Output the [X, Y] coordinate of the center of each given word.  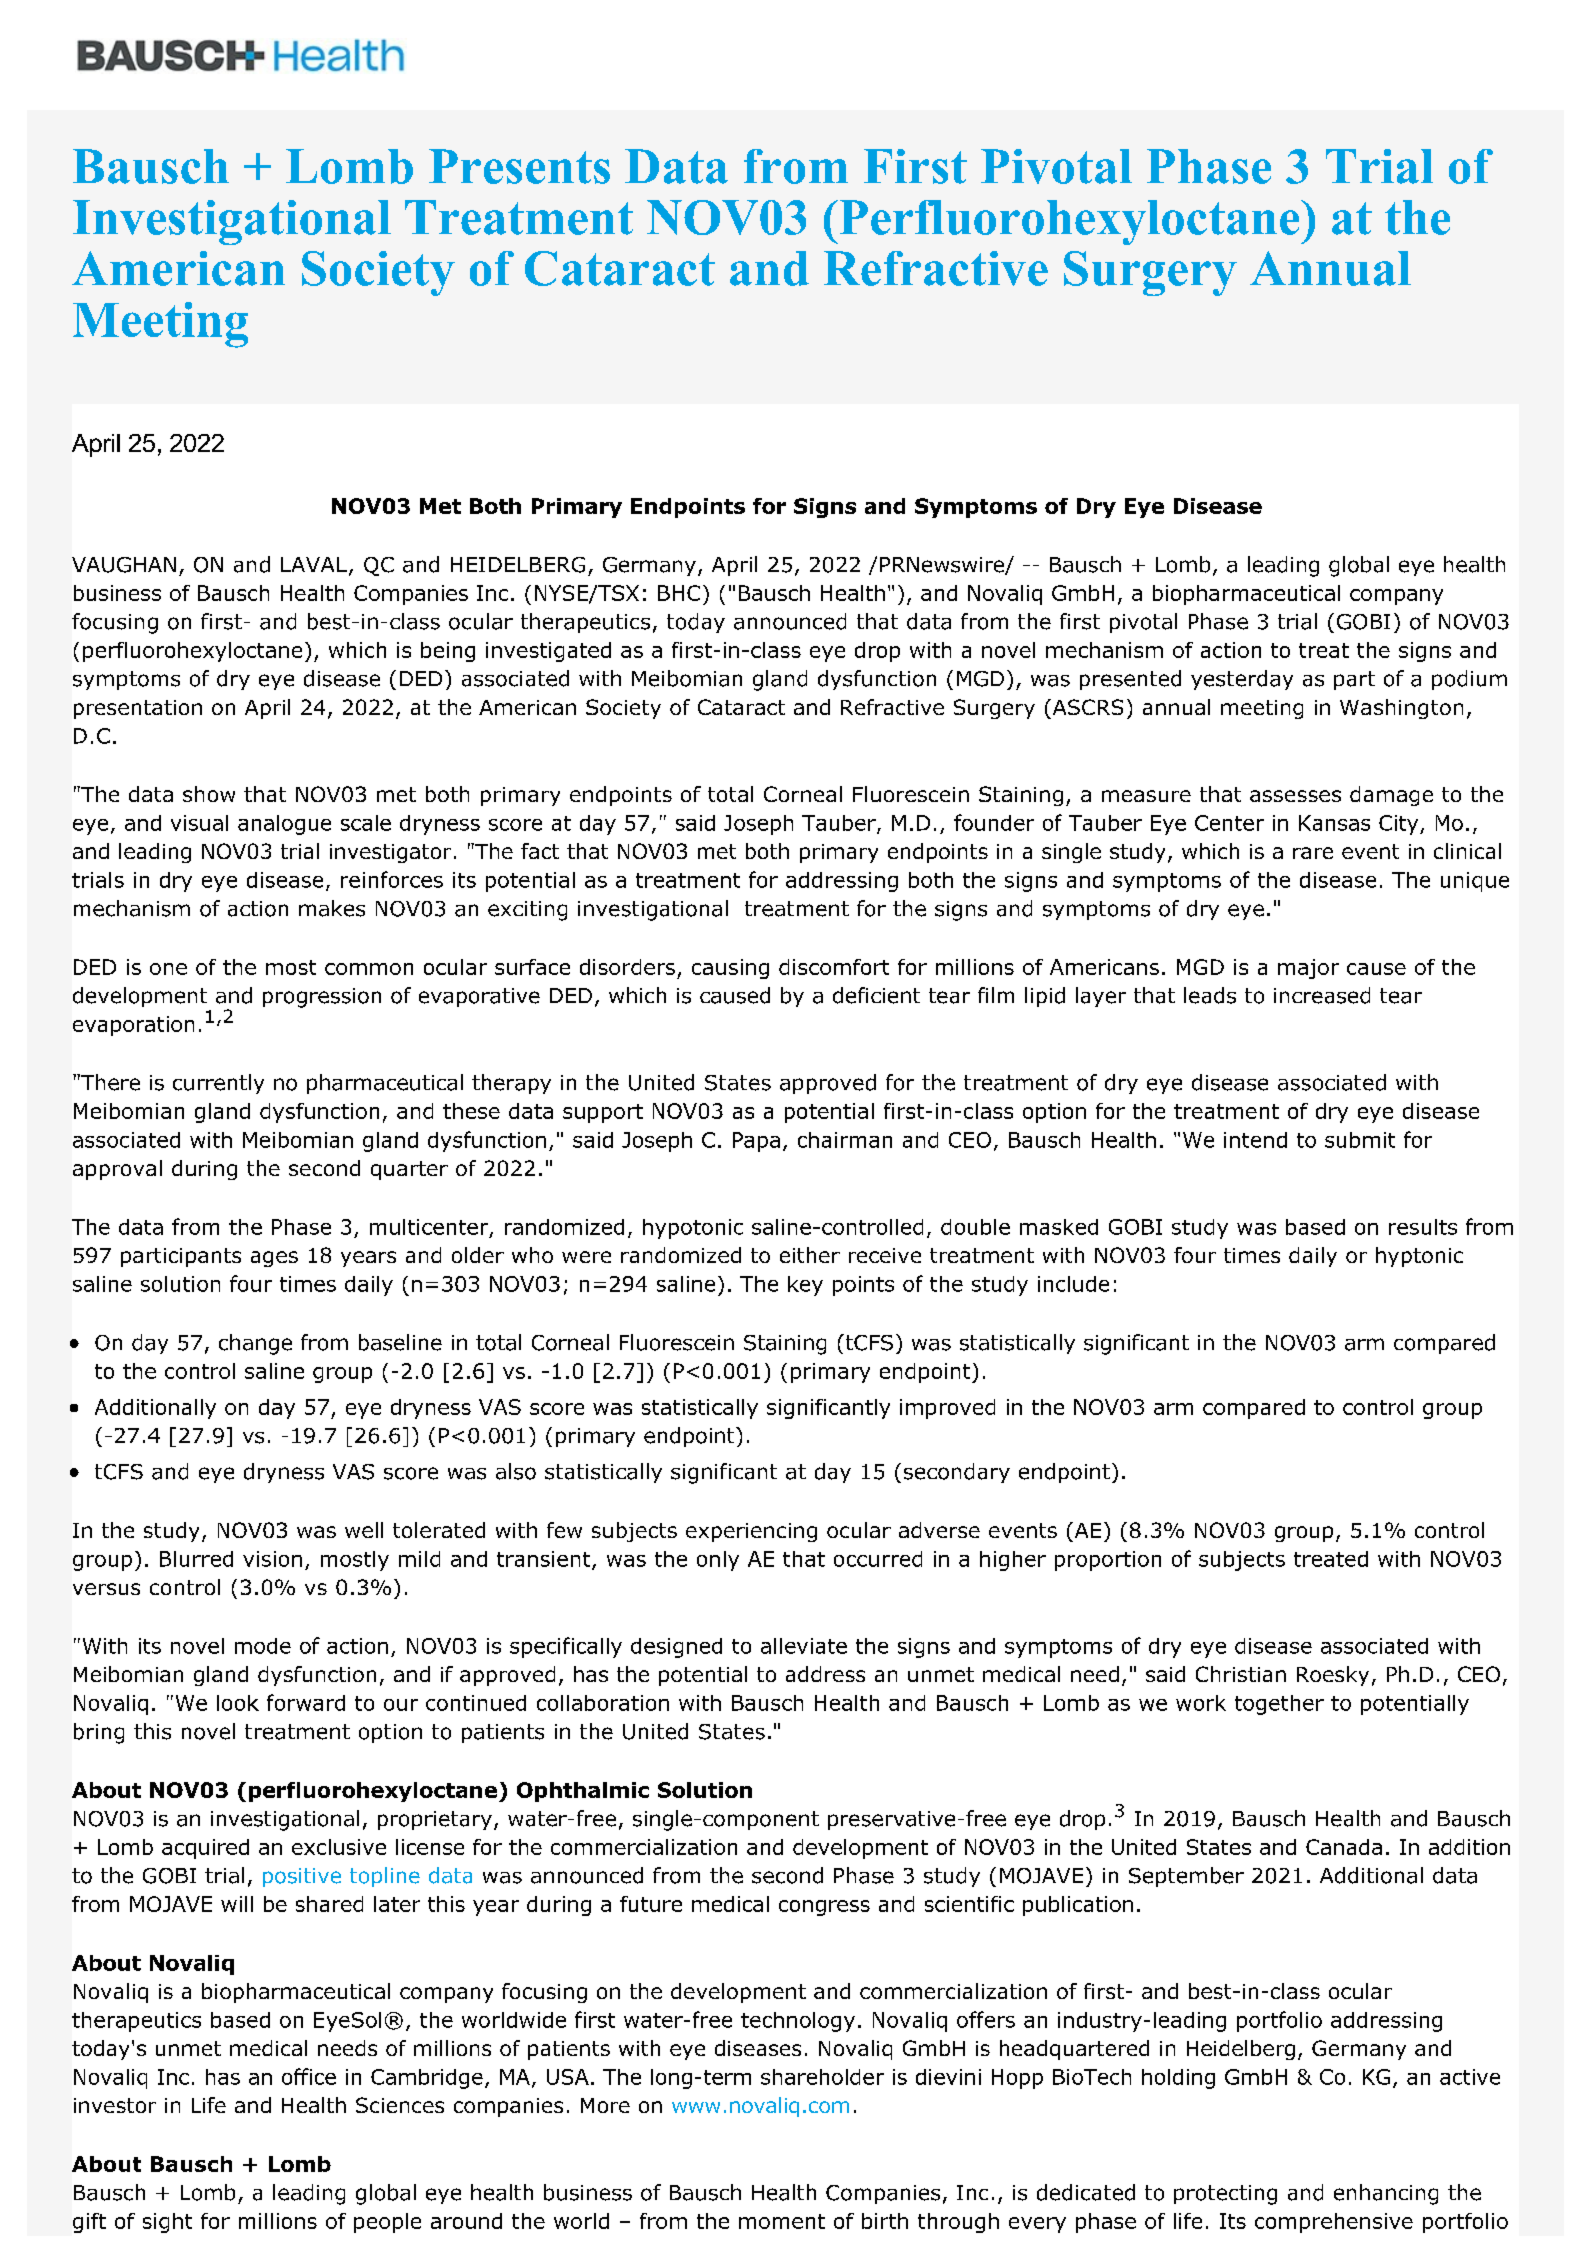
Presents [519, 166]
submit [1360, 1140]
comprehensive [1334, 2223]
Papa [756, 1142]
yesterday [1242, 680]
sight [167, 2223]
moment [782, 2221]
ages [274, 1259]
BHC [679, 593]
